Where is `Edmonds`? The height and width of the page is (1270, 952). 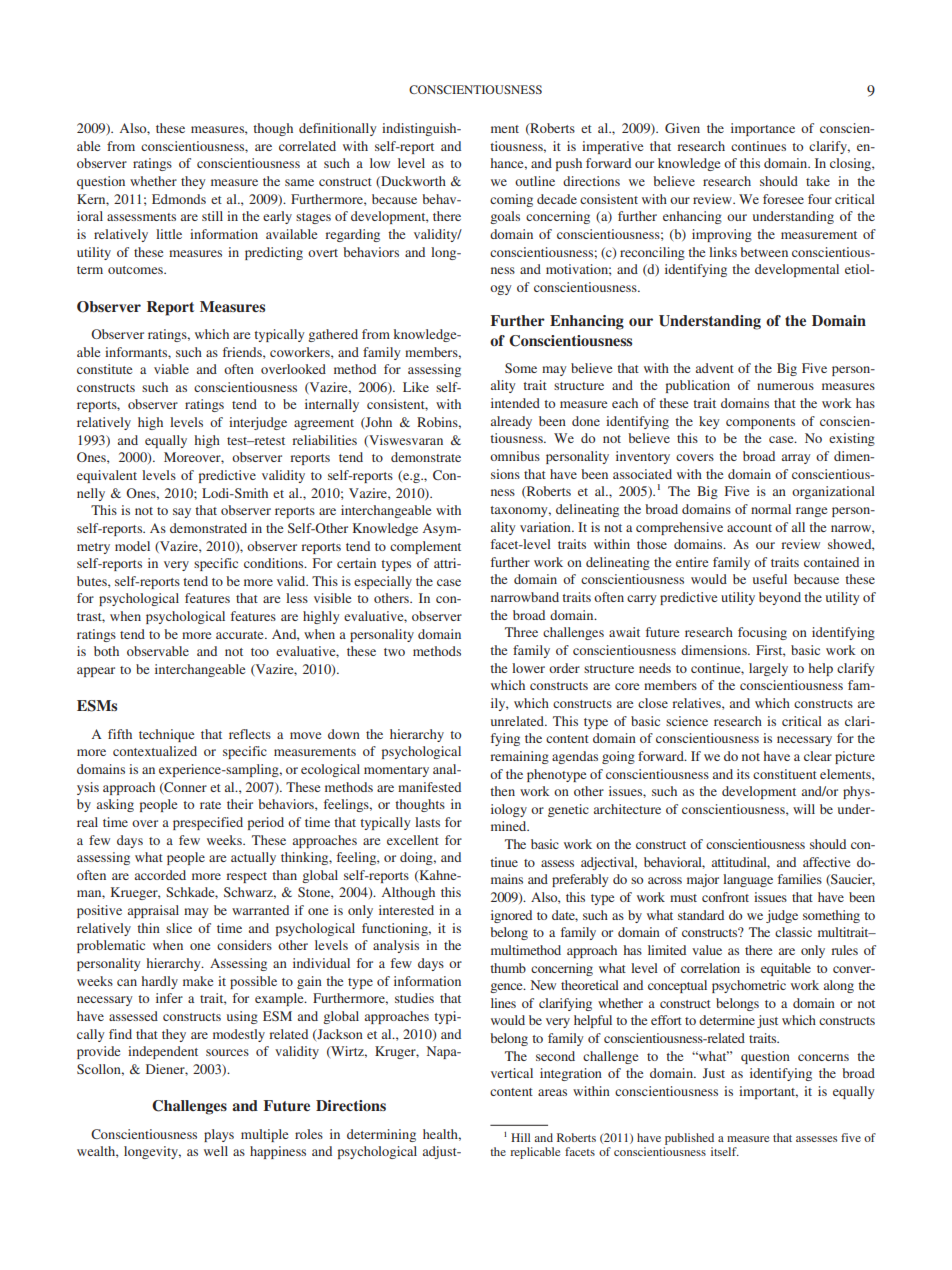
Edmonds is located at coordinates (179, 199).
